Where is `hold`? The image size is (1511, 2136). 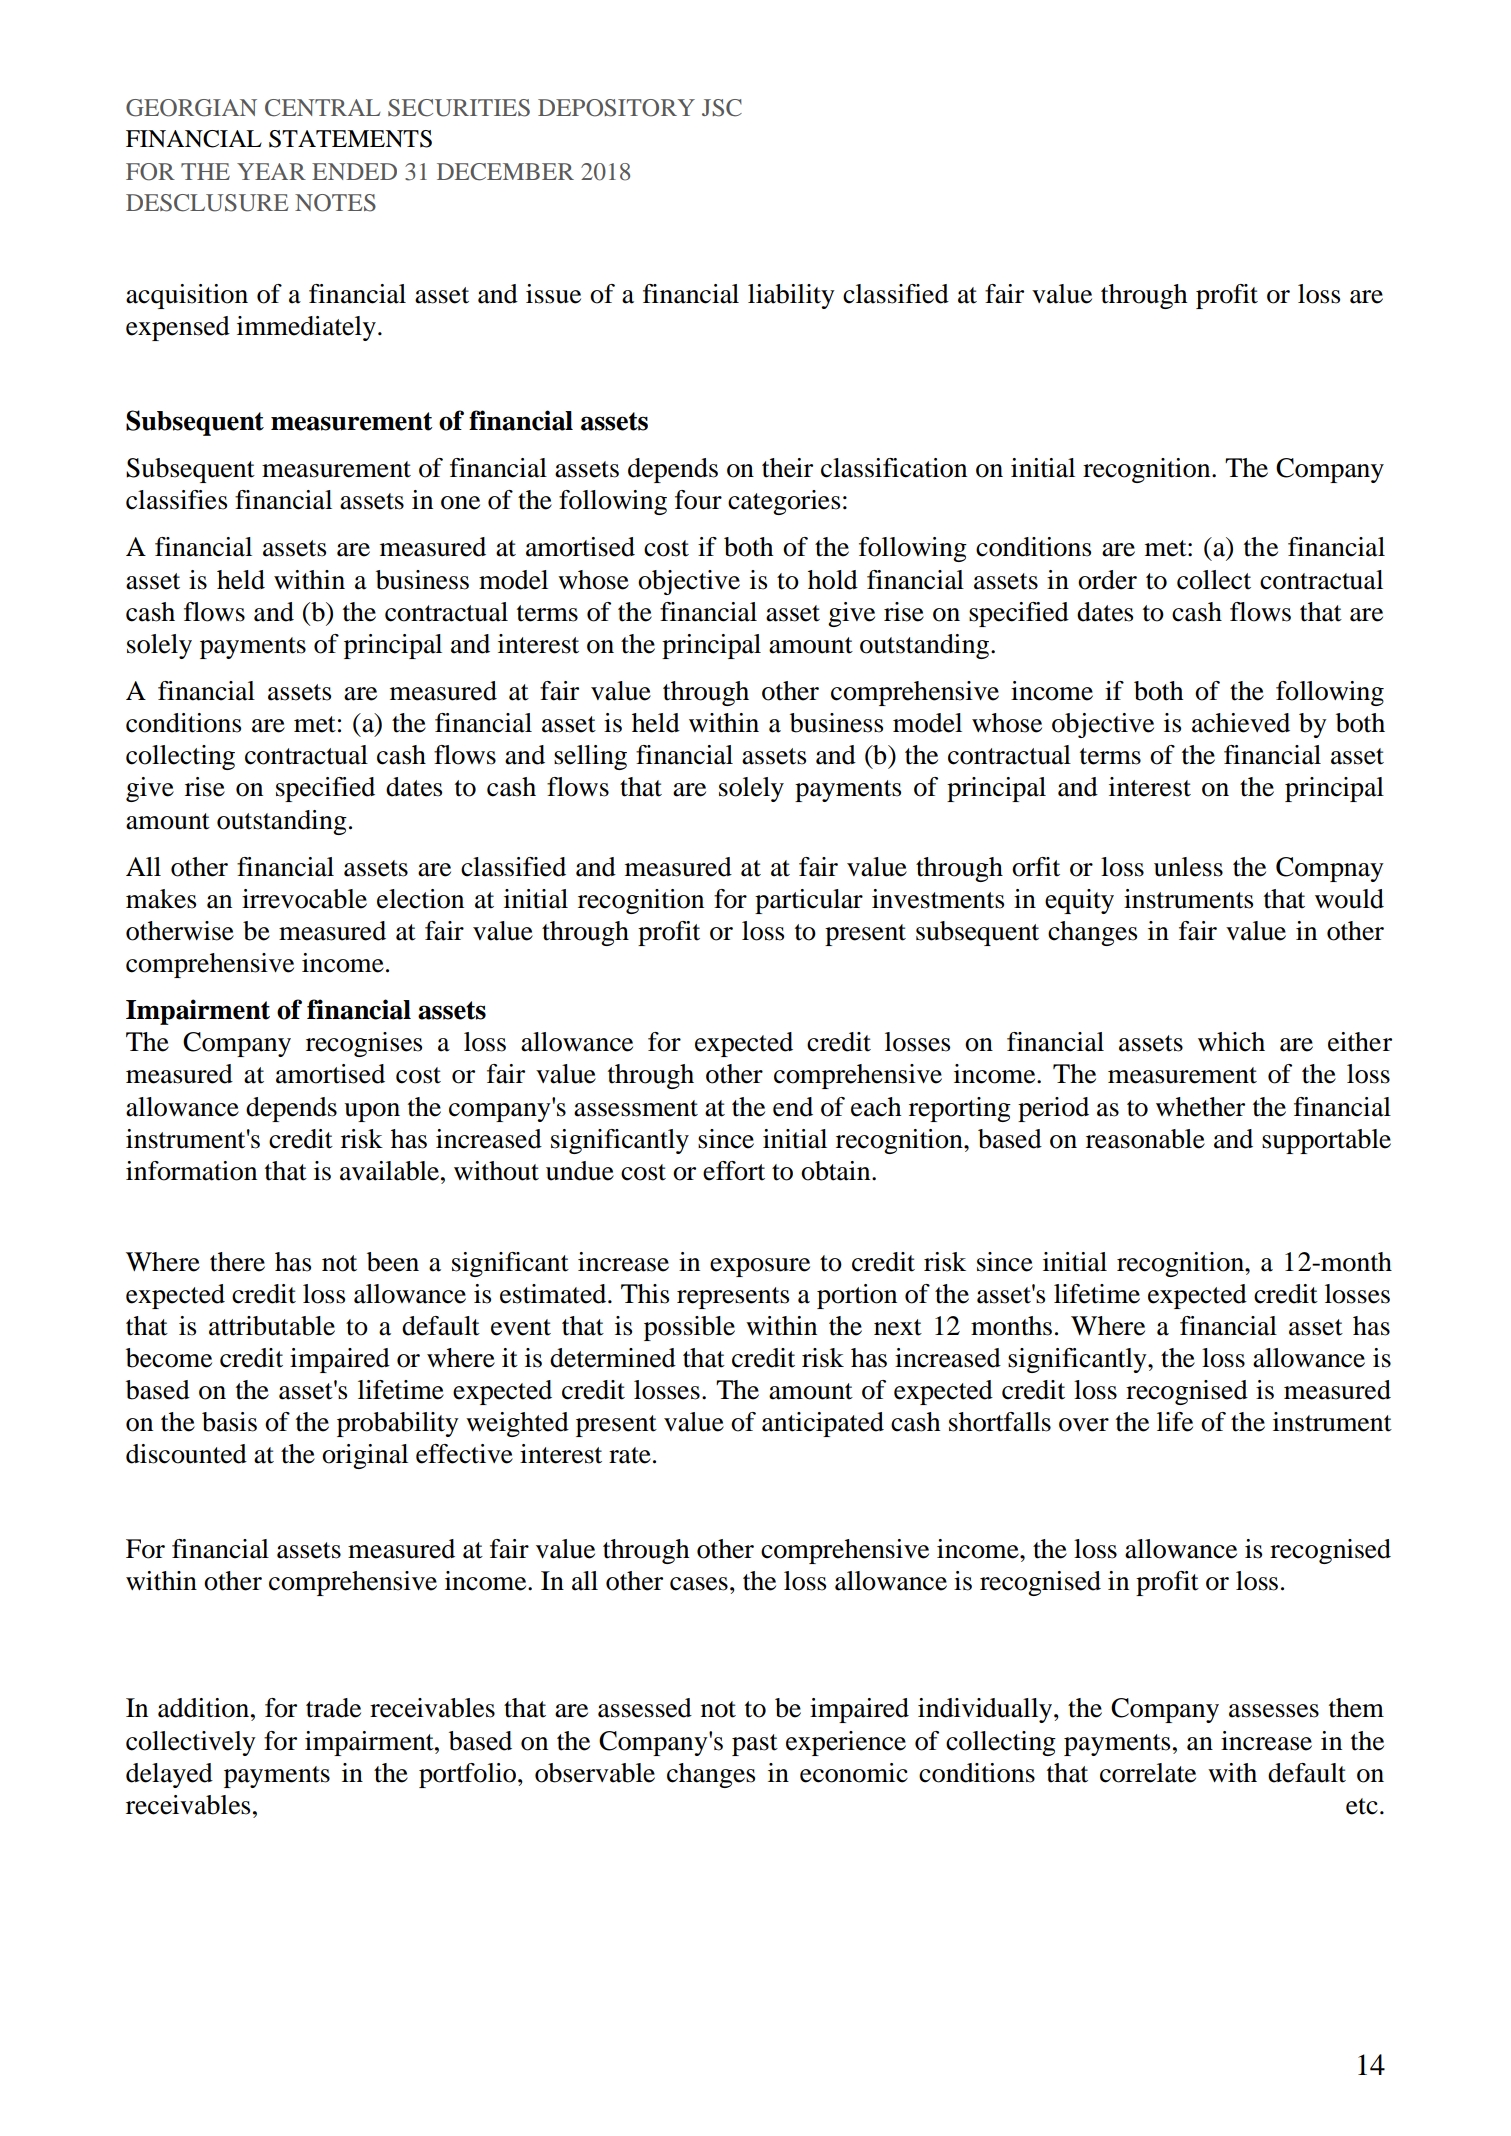
hold is located at coordinates (833, 580).
